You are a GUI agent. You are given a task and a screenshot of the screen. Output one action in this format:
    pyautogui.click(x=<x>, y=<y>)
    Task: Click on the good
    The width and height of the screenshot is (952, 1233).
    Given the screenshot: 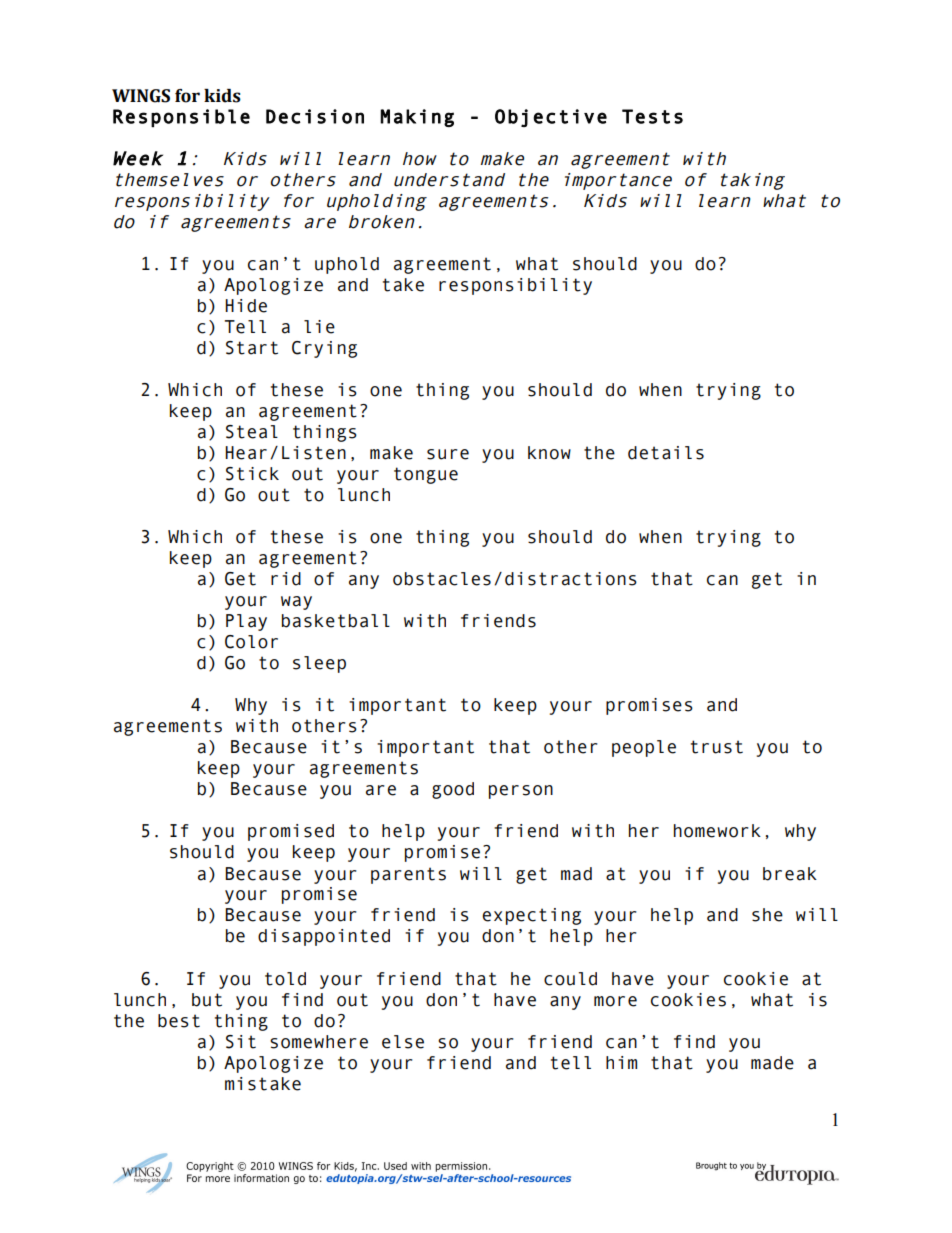 What is the action you would take?
    pyautogui.click(x=453, y=790)
